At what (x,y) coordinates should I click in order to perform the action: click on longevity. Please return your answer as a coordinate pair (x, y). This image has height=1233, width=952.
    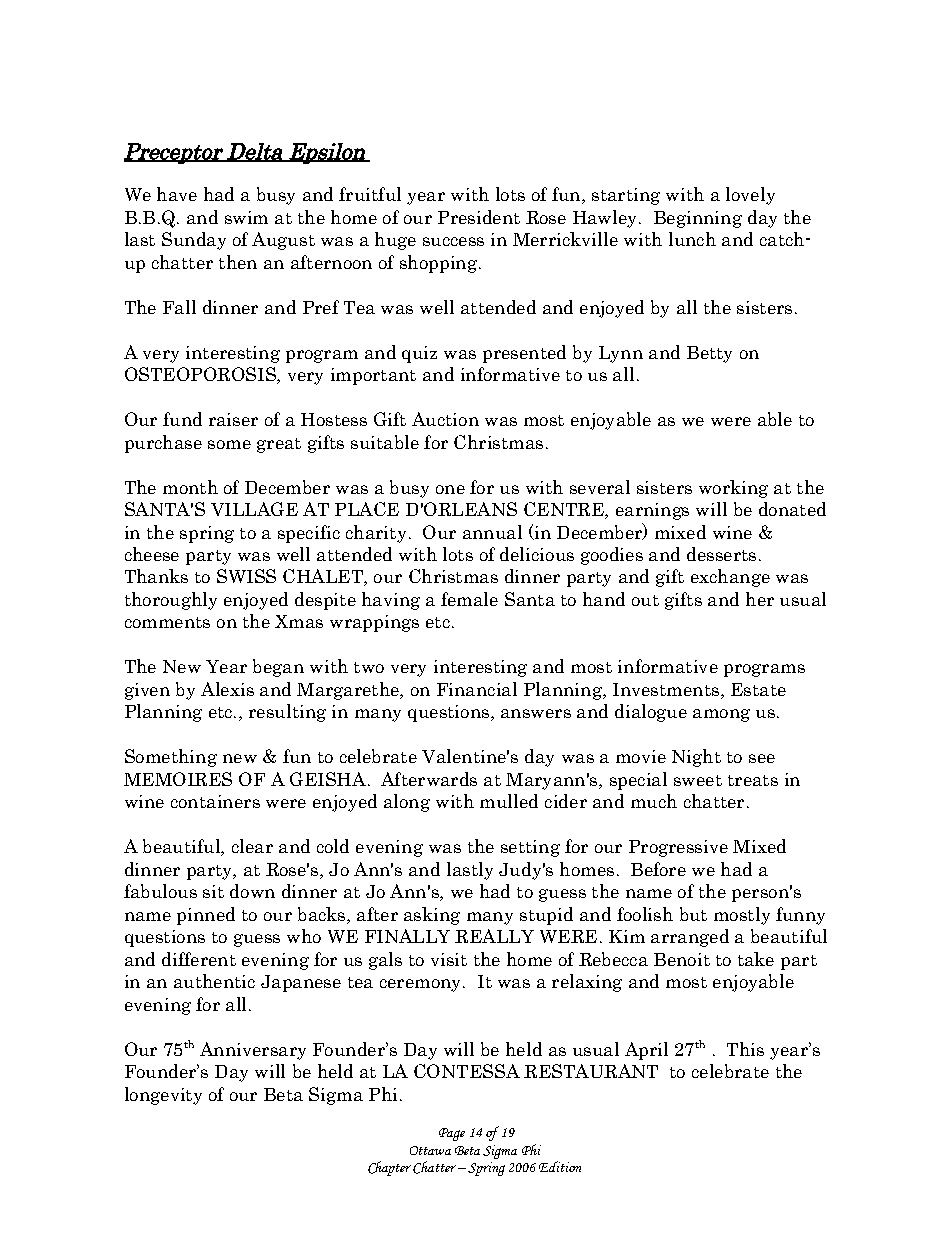
    Looking at the image, I should click on (163, 1096).
